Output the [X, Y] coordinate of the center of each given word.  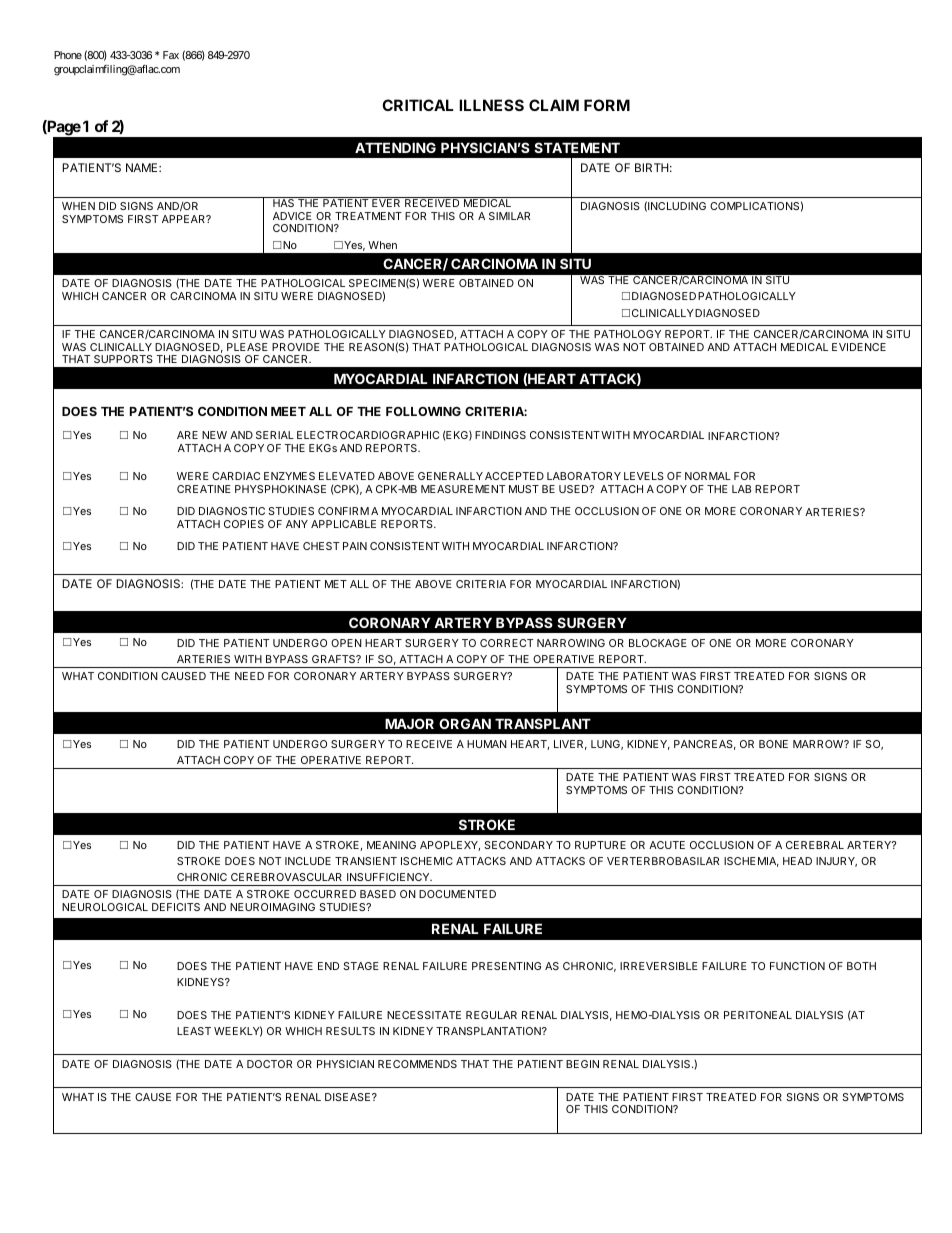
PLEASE [247, 347]
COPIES [244, 524]
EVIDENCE [859, 347]
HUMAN [487, 744]
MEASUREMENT [463, 489]
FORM [607, 105]
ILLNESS [491, 105]
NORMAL [708, 476]
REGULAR [491, 1015]
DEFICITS [176, 907]
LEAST [194, 1031]
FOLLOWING [423, 411]
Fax [171, 55]
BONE [773, 744]
